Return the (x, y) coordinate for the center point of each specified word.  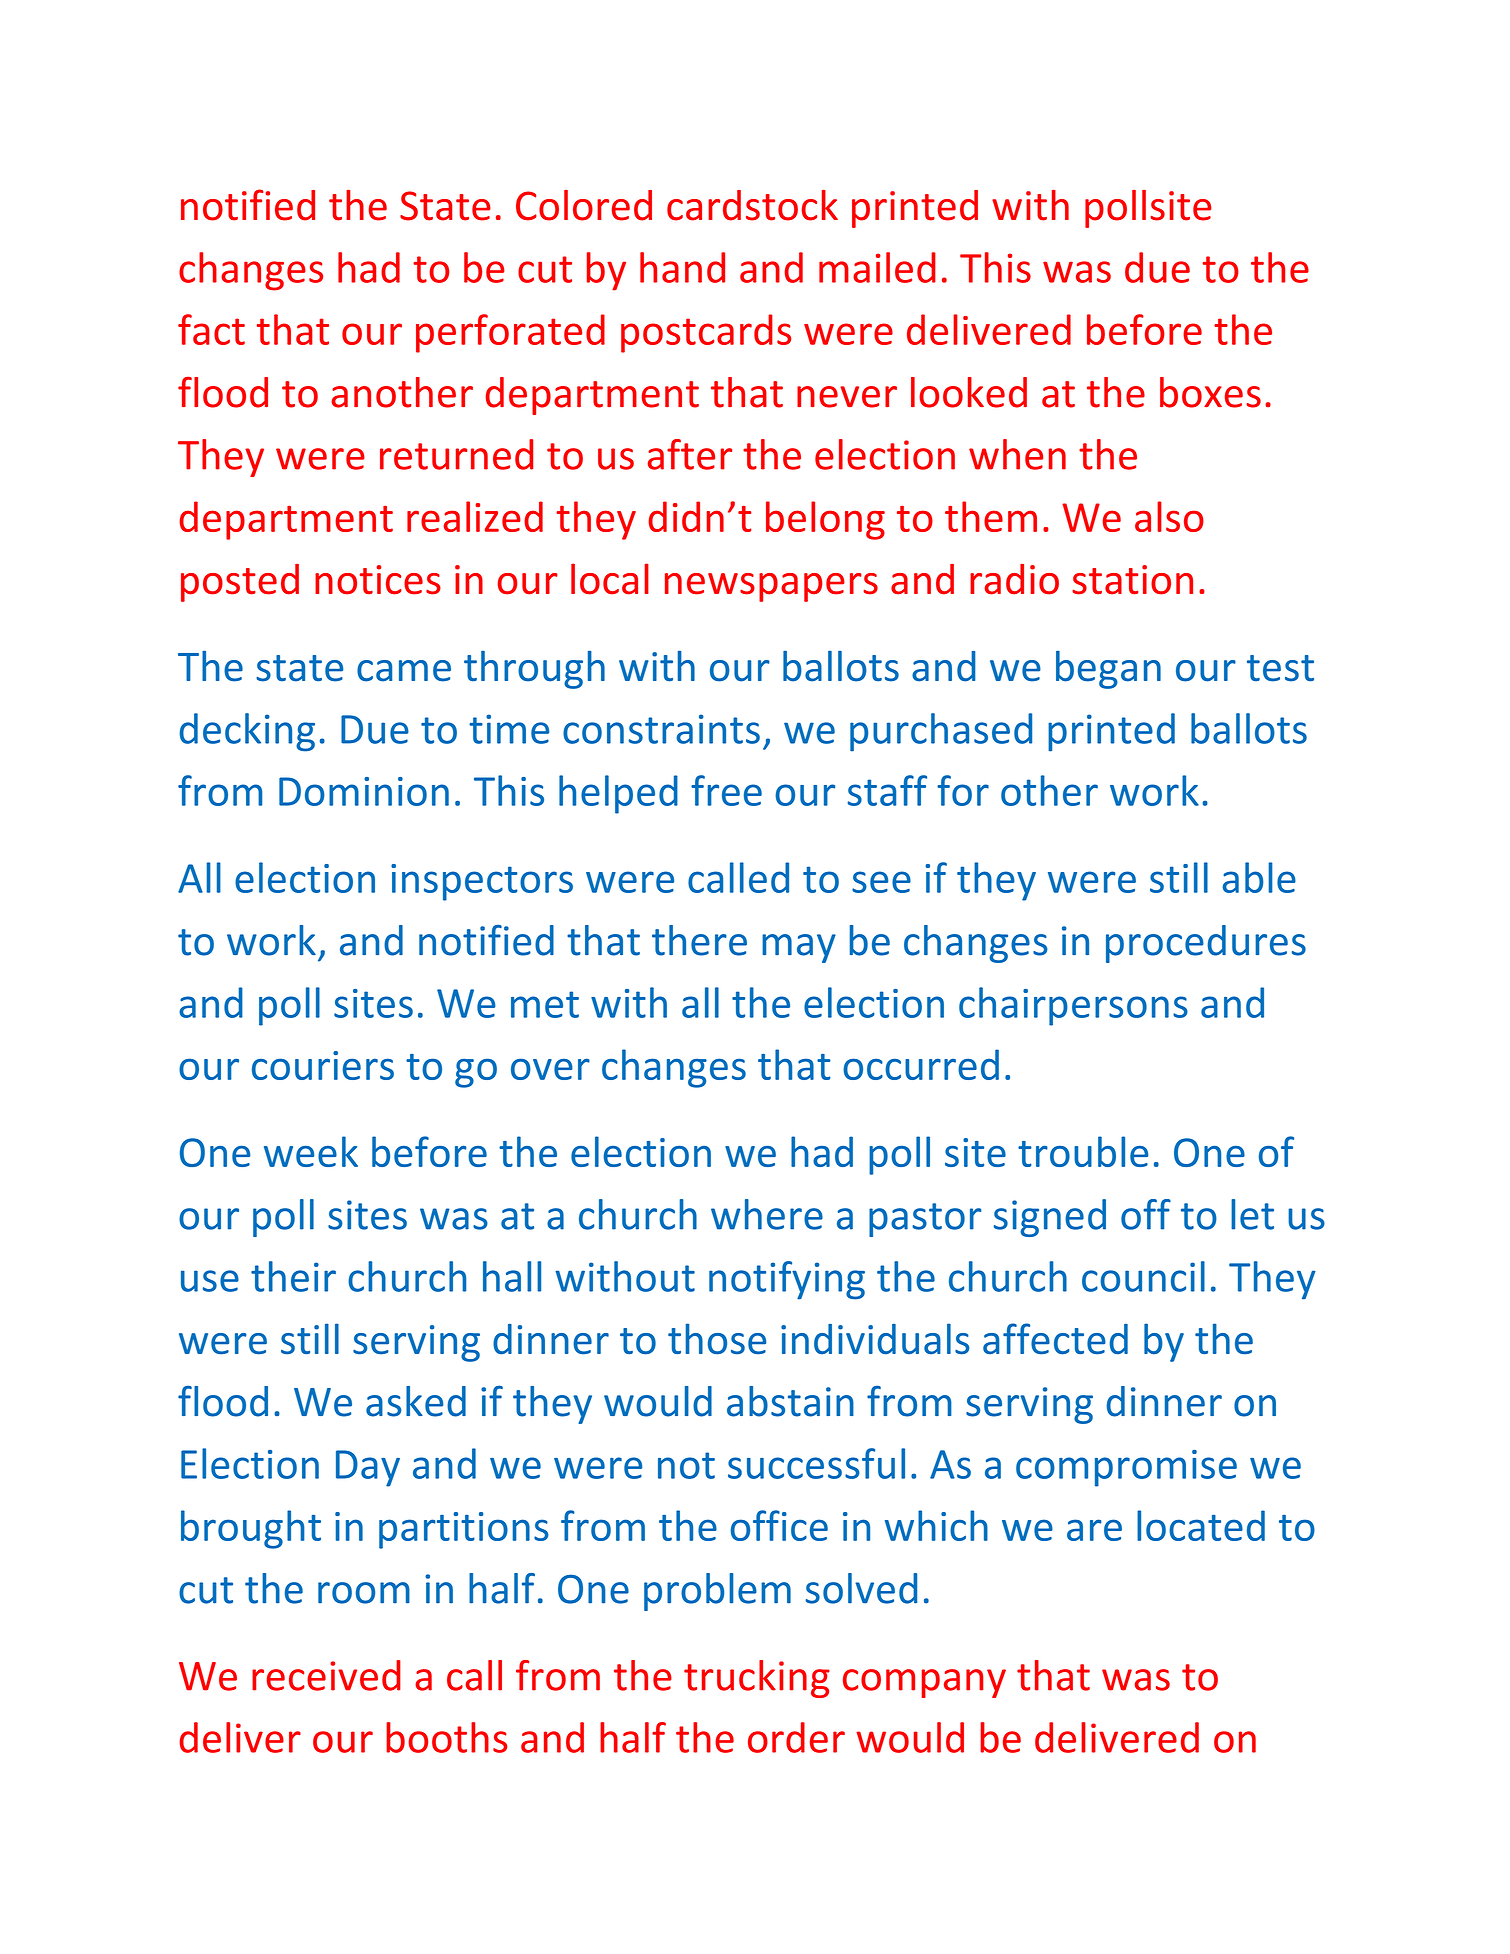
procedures (1206, 944)
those (717, 1339)
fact (211, 329)
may (799, 948)
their (293, 1276)
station (1132, 580)
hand (682, 267)
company (924, 1683)
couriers (323, 1065)
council (1143, 1276)
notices (378, 580)
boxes (1210, 392)
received (326, 1675)
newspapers (771, 587)
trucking (757, 1679)
